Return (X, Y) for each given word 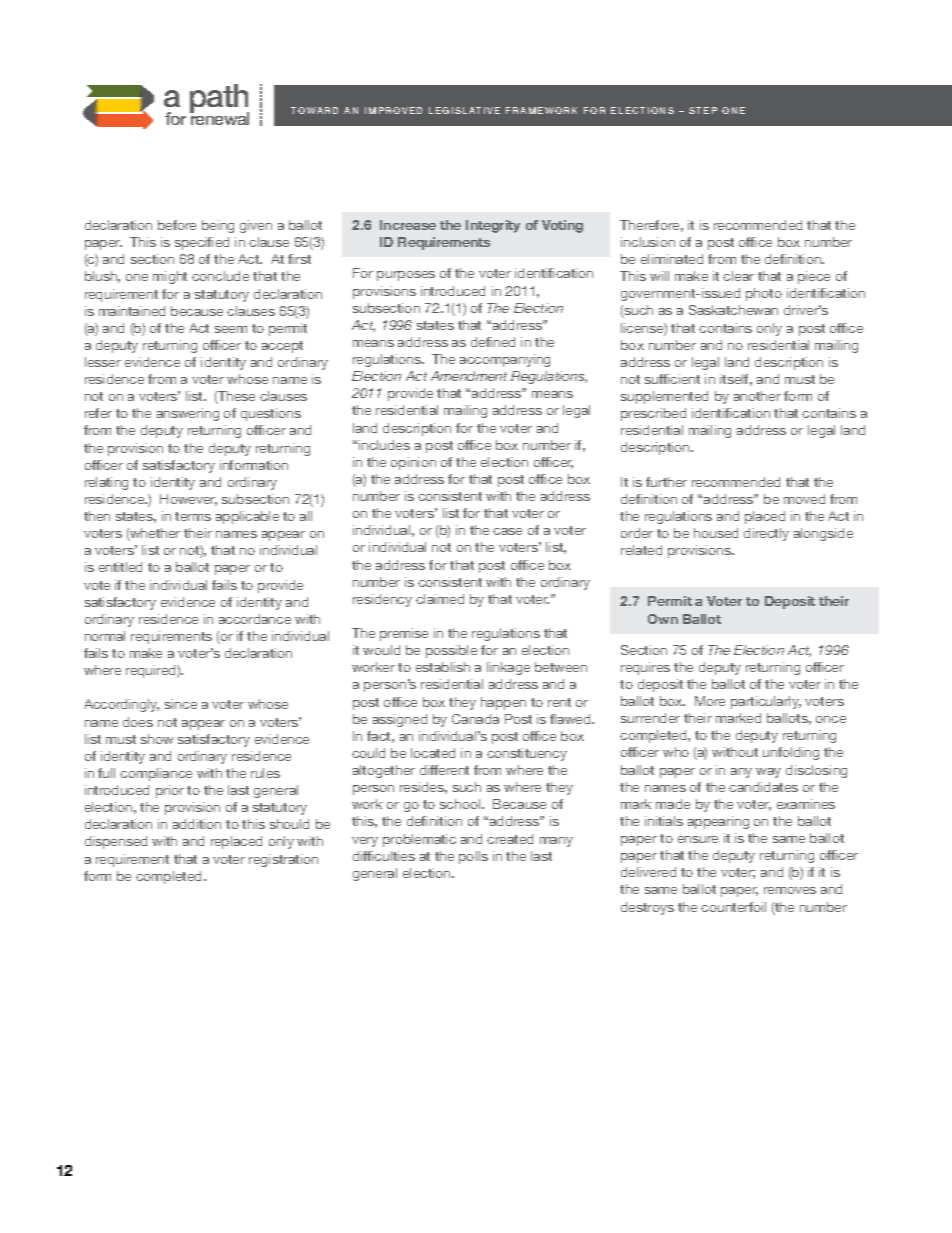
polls (473, 857)
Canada (475, 719)
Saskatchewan (733, 310)
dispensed (116, 842)
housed (716, 533)
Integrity (493, 226)
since (181, 704)
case (507, 531)
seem (231, 329)
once (831, 719)
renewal (219, 118)
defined (493, 342)
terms (193, 516)
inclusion (648, 242)
